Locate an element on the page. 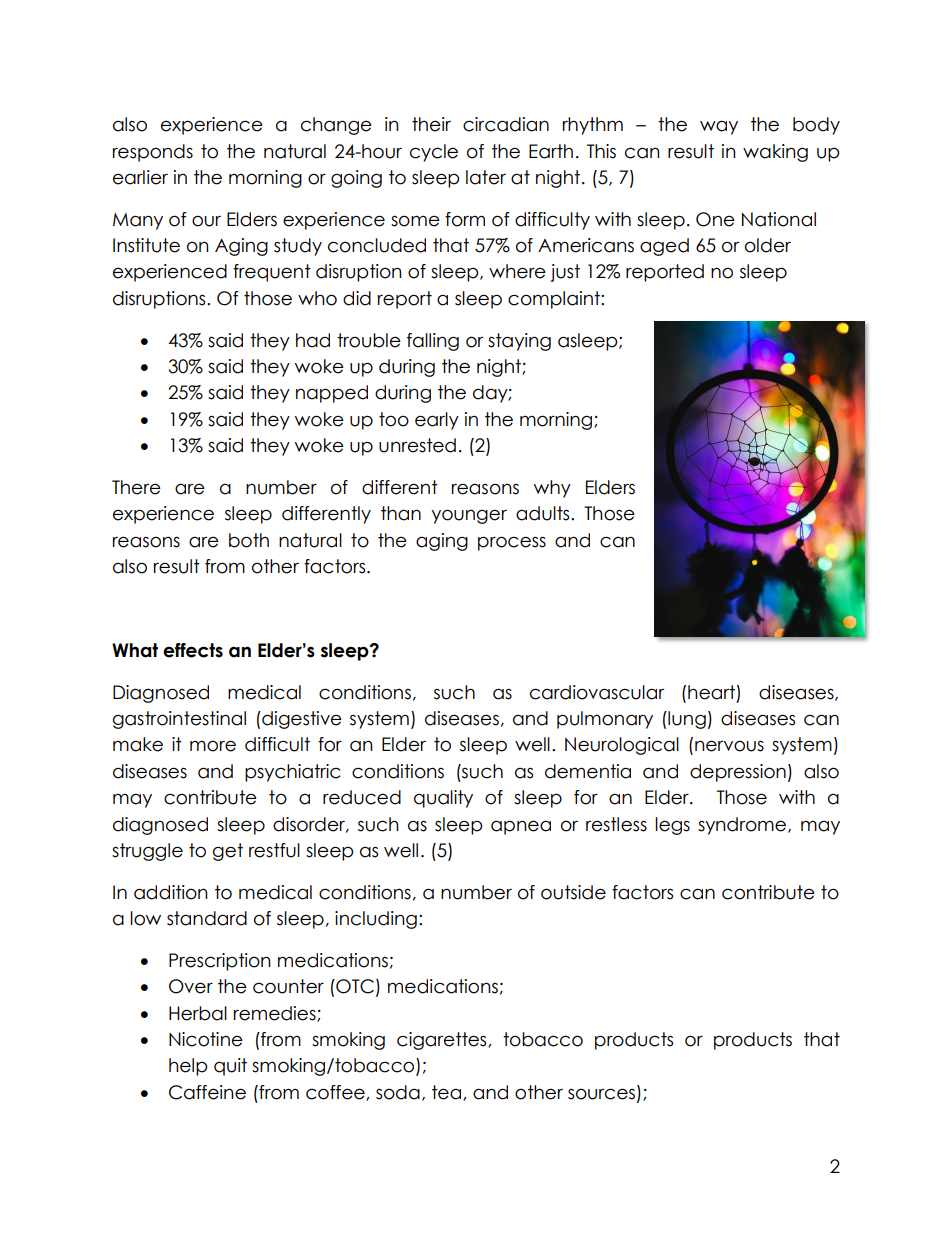 Image resolution: width=952 pixels, height=1233 pixels. later is located at coordinates (486, 177).
